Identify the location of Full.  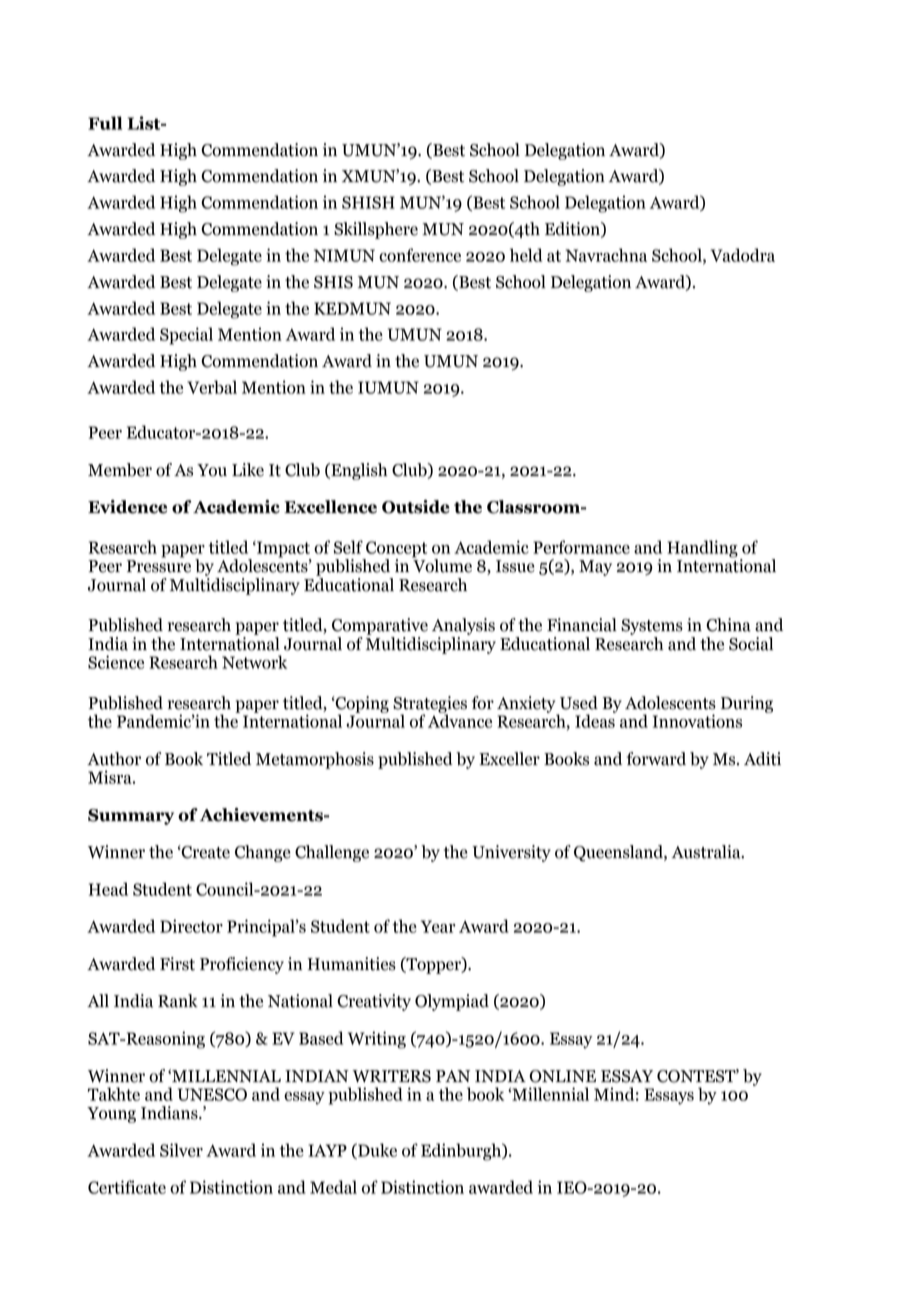
(105, 123).
